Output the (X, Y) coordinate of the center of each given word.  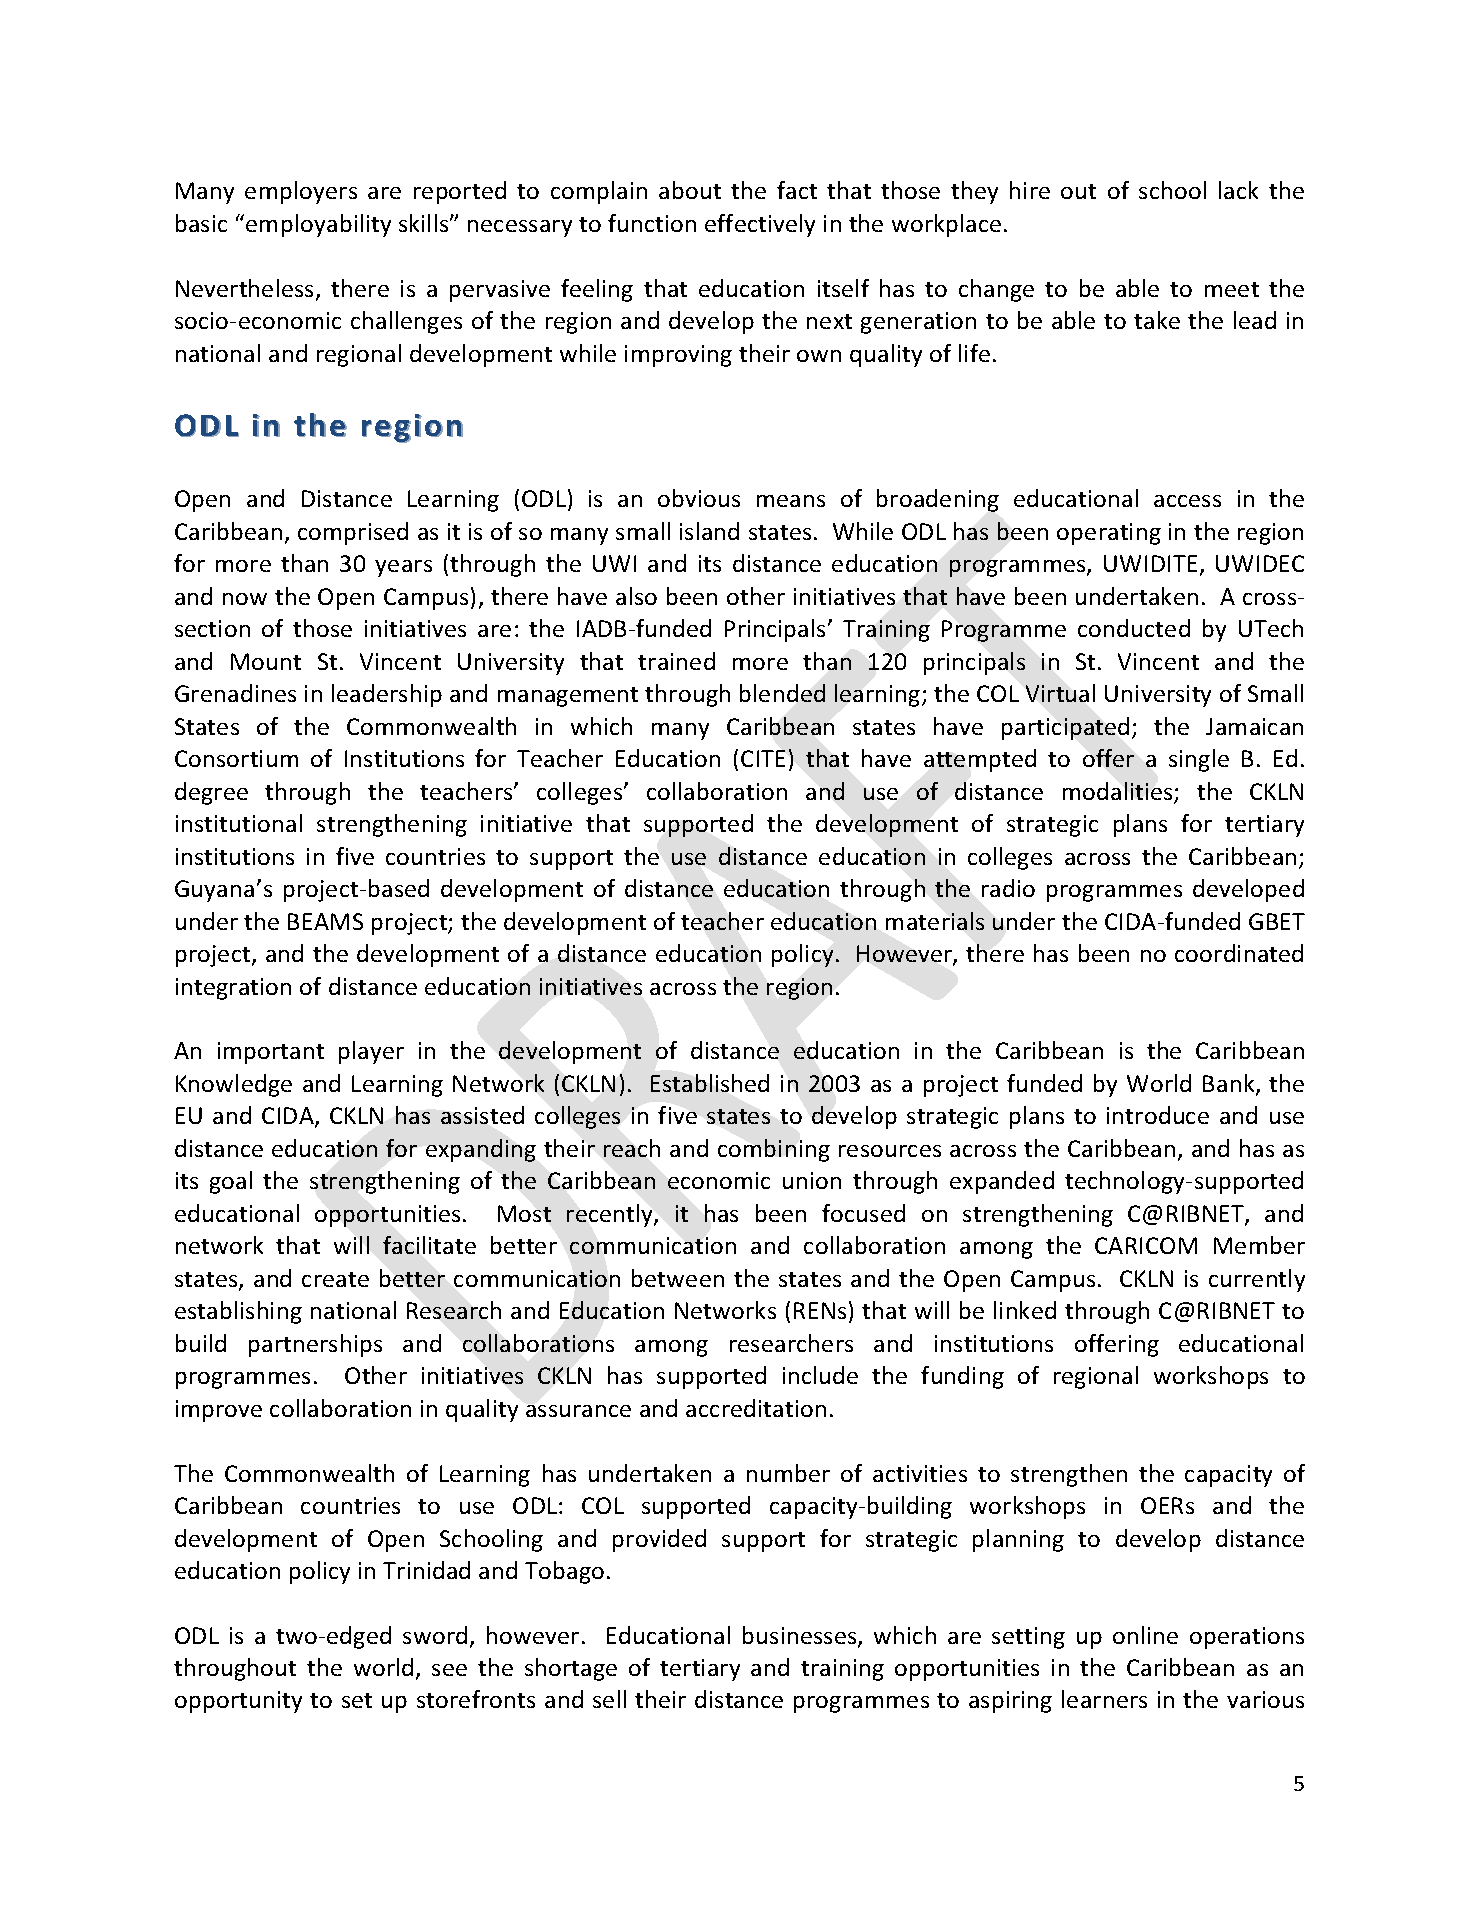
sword (435, 1635)
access (1187, 501)
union (812, 1180)
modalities (1119, 792)
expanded (1002, 1182)
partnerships (315, 1345)
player (371, 1052)
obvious (699, 498)
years (403, 568)
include (820, 1375)
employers (301, 192)
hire (1030, 190)
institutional (239, 823)
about (690, 190)
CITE (763, 758)
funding (962, 1377)
